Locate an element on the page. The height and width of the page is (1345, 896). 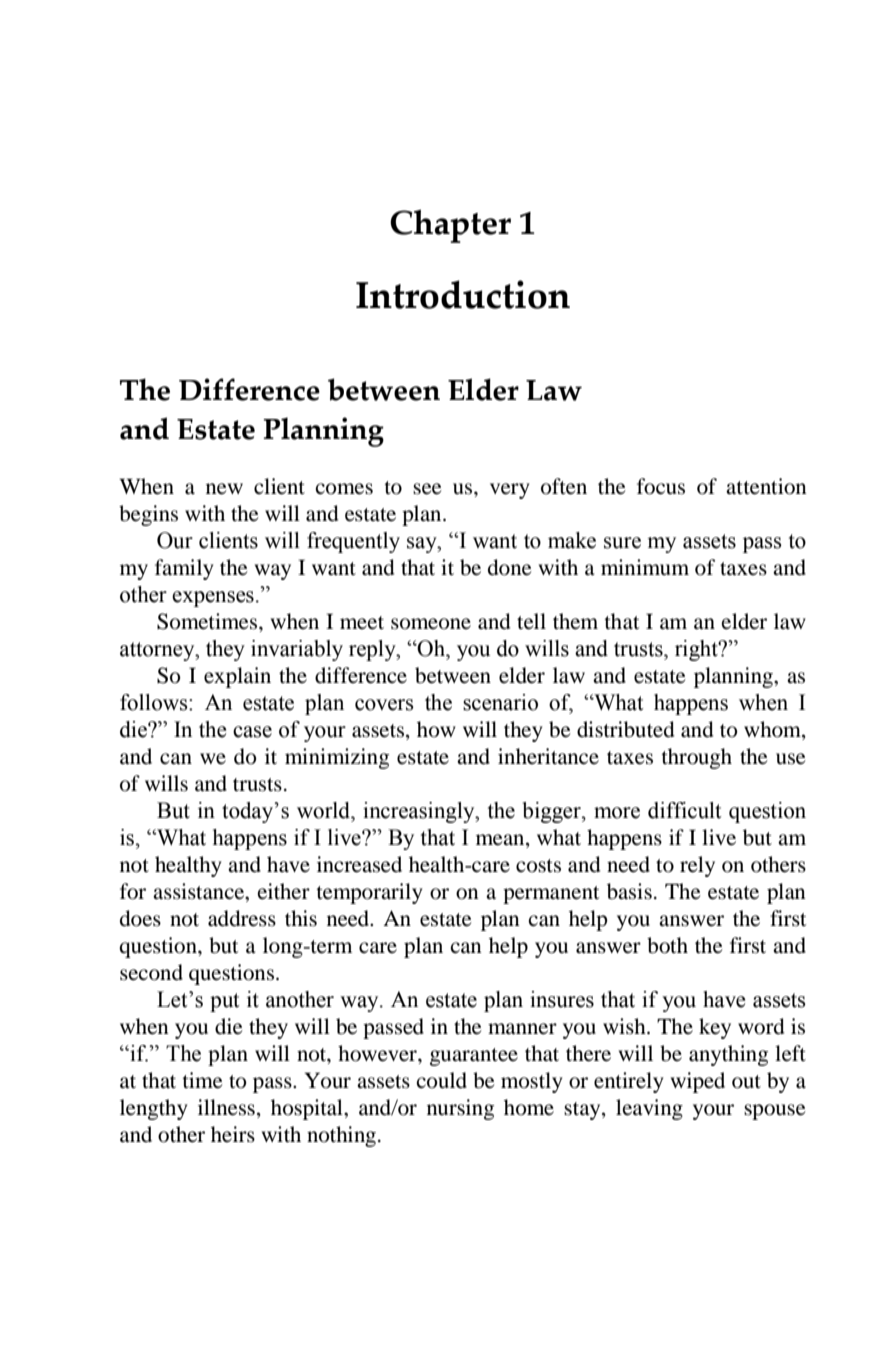
difficult is located at coordinates (685, 810).
